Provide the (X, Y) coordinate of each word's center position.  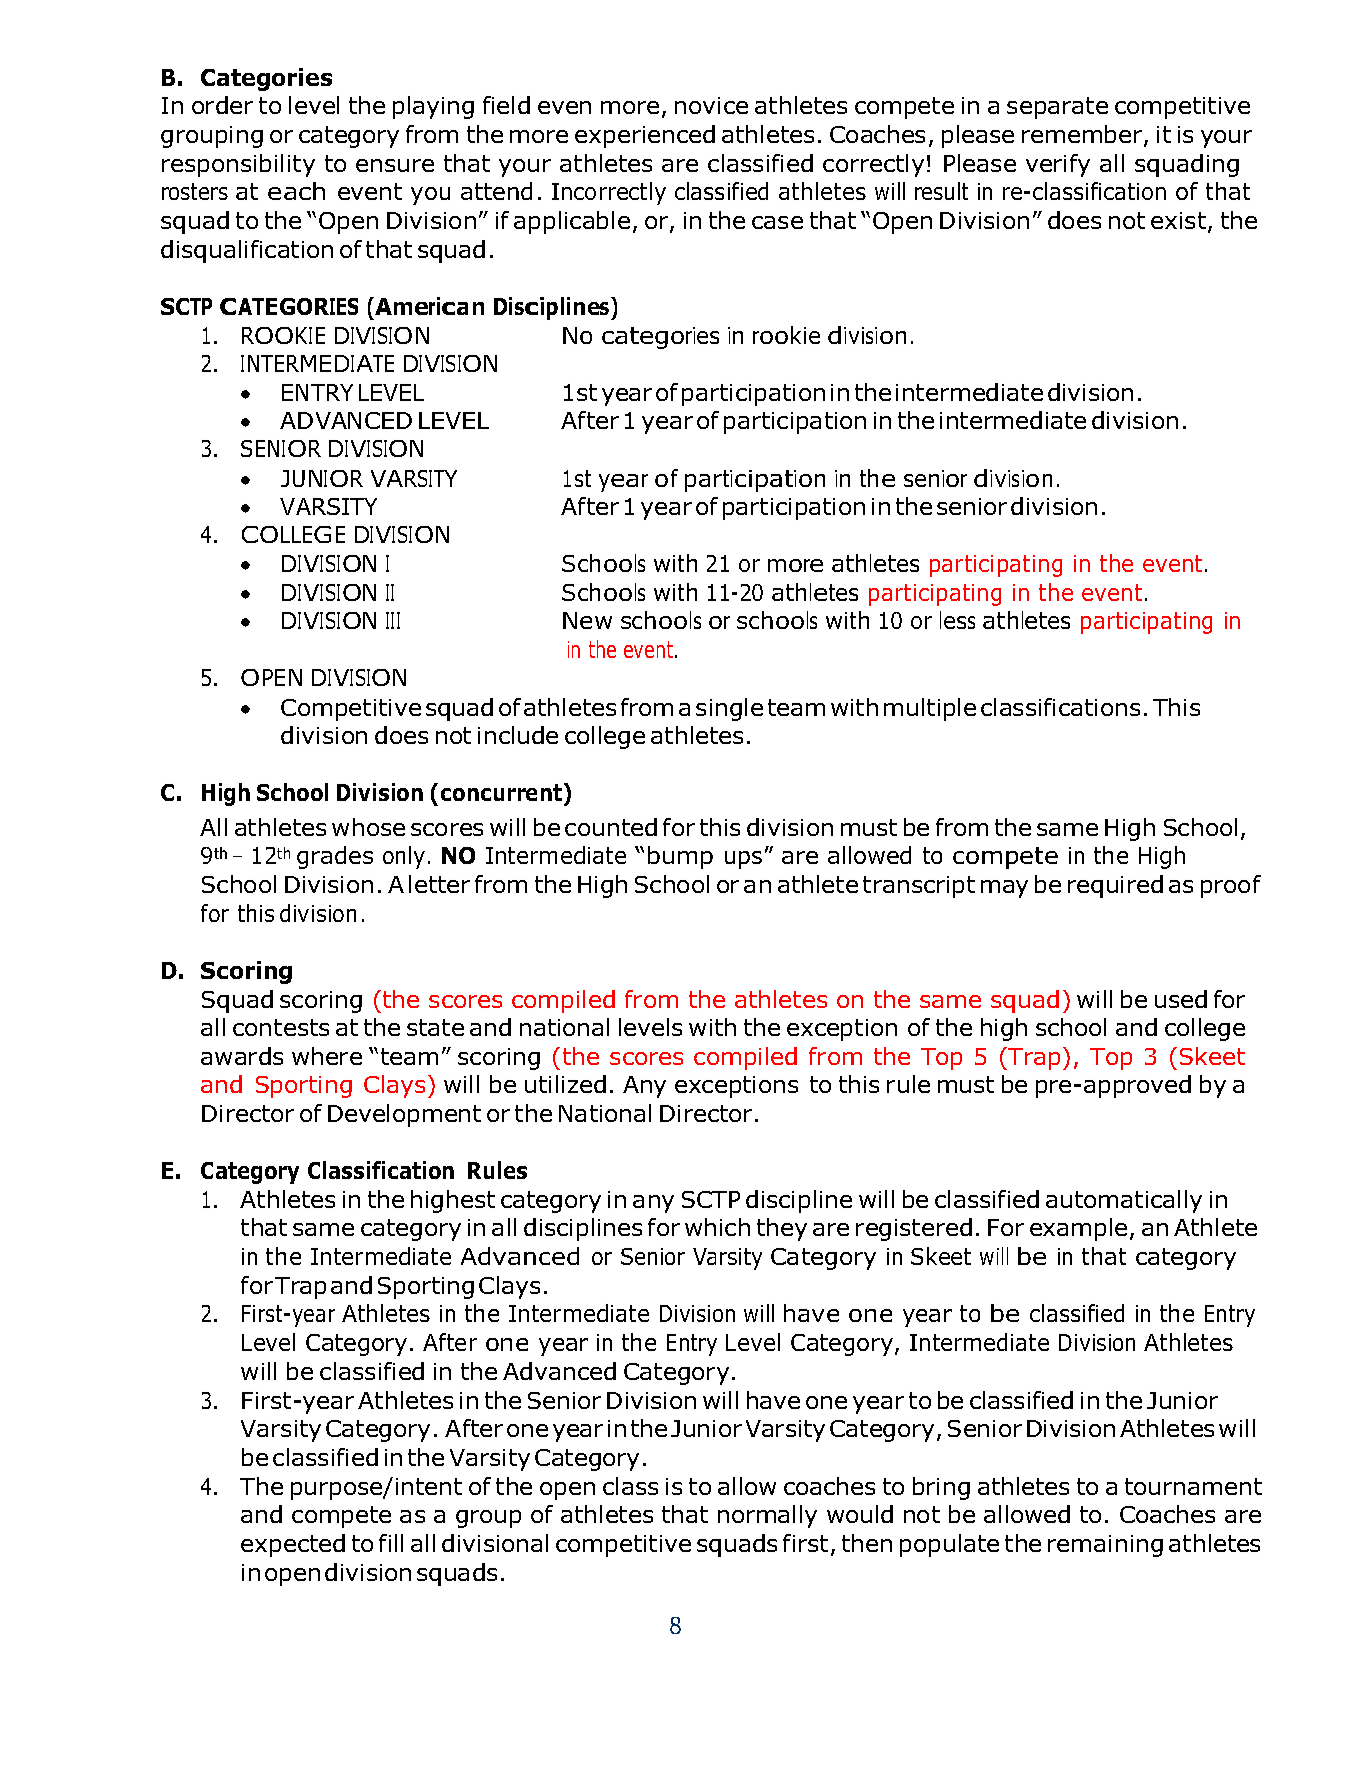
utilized (565, 1084)
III (393, 620)
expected (293, 1545)
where (327, 1056)
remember (1083, 135)
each (296, 191)
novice (711, 105)
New (587, 620)
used (1181, 999)
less (957, 620)
